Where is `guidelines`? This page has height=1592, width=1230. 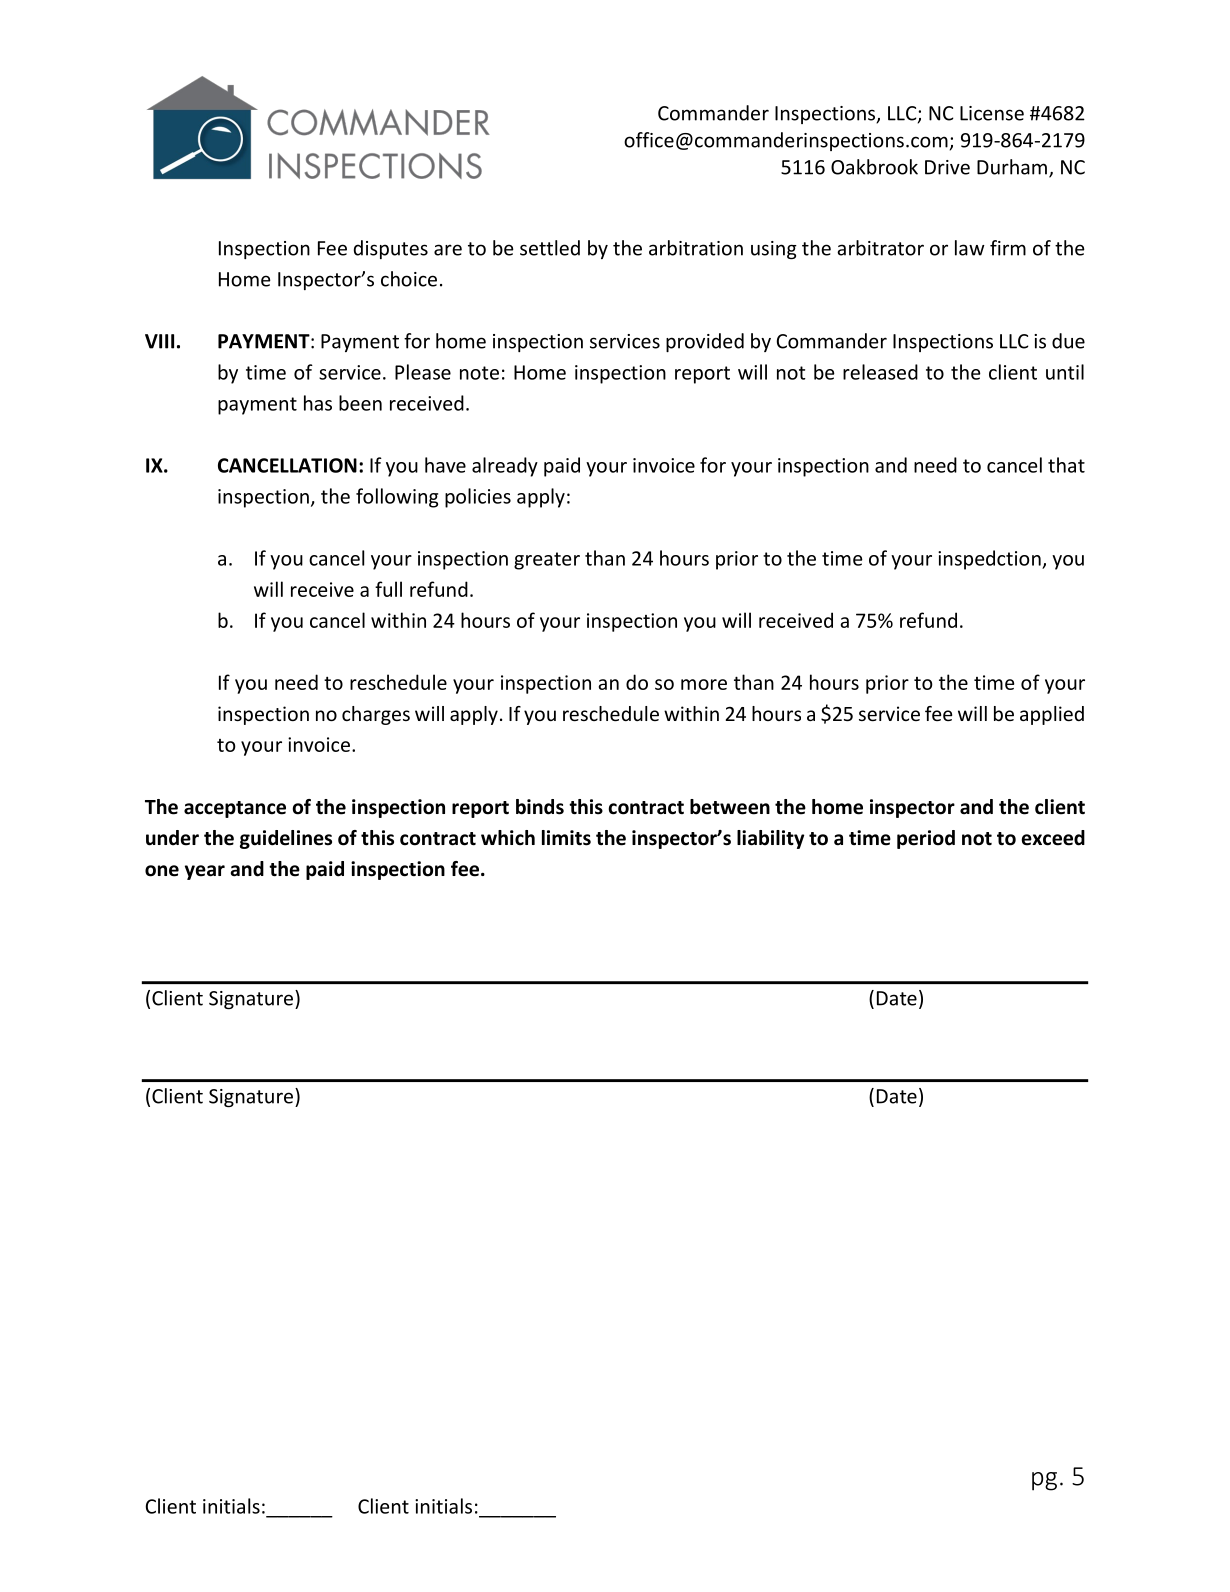
guidelines is located at coordinates (286, 839).
